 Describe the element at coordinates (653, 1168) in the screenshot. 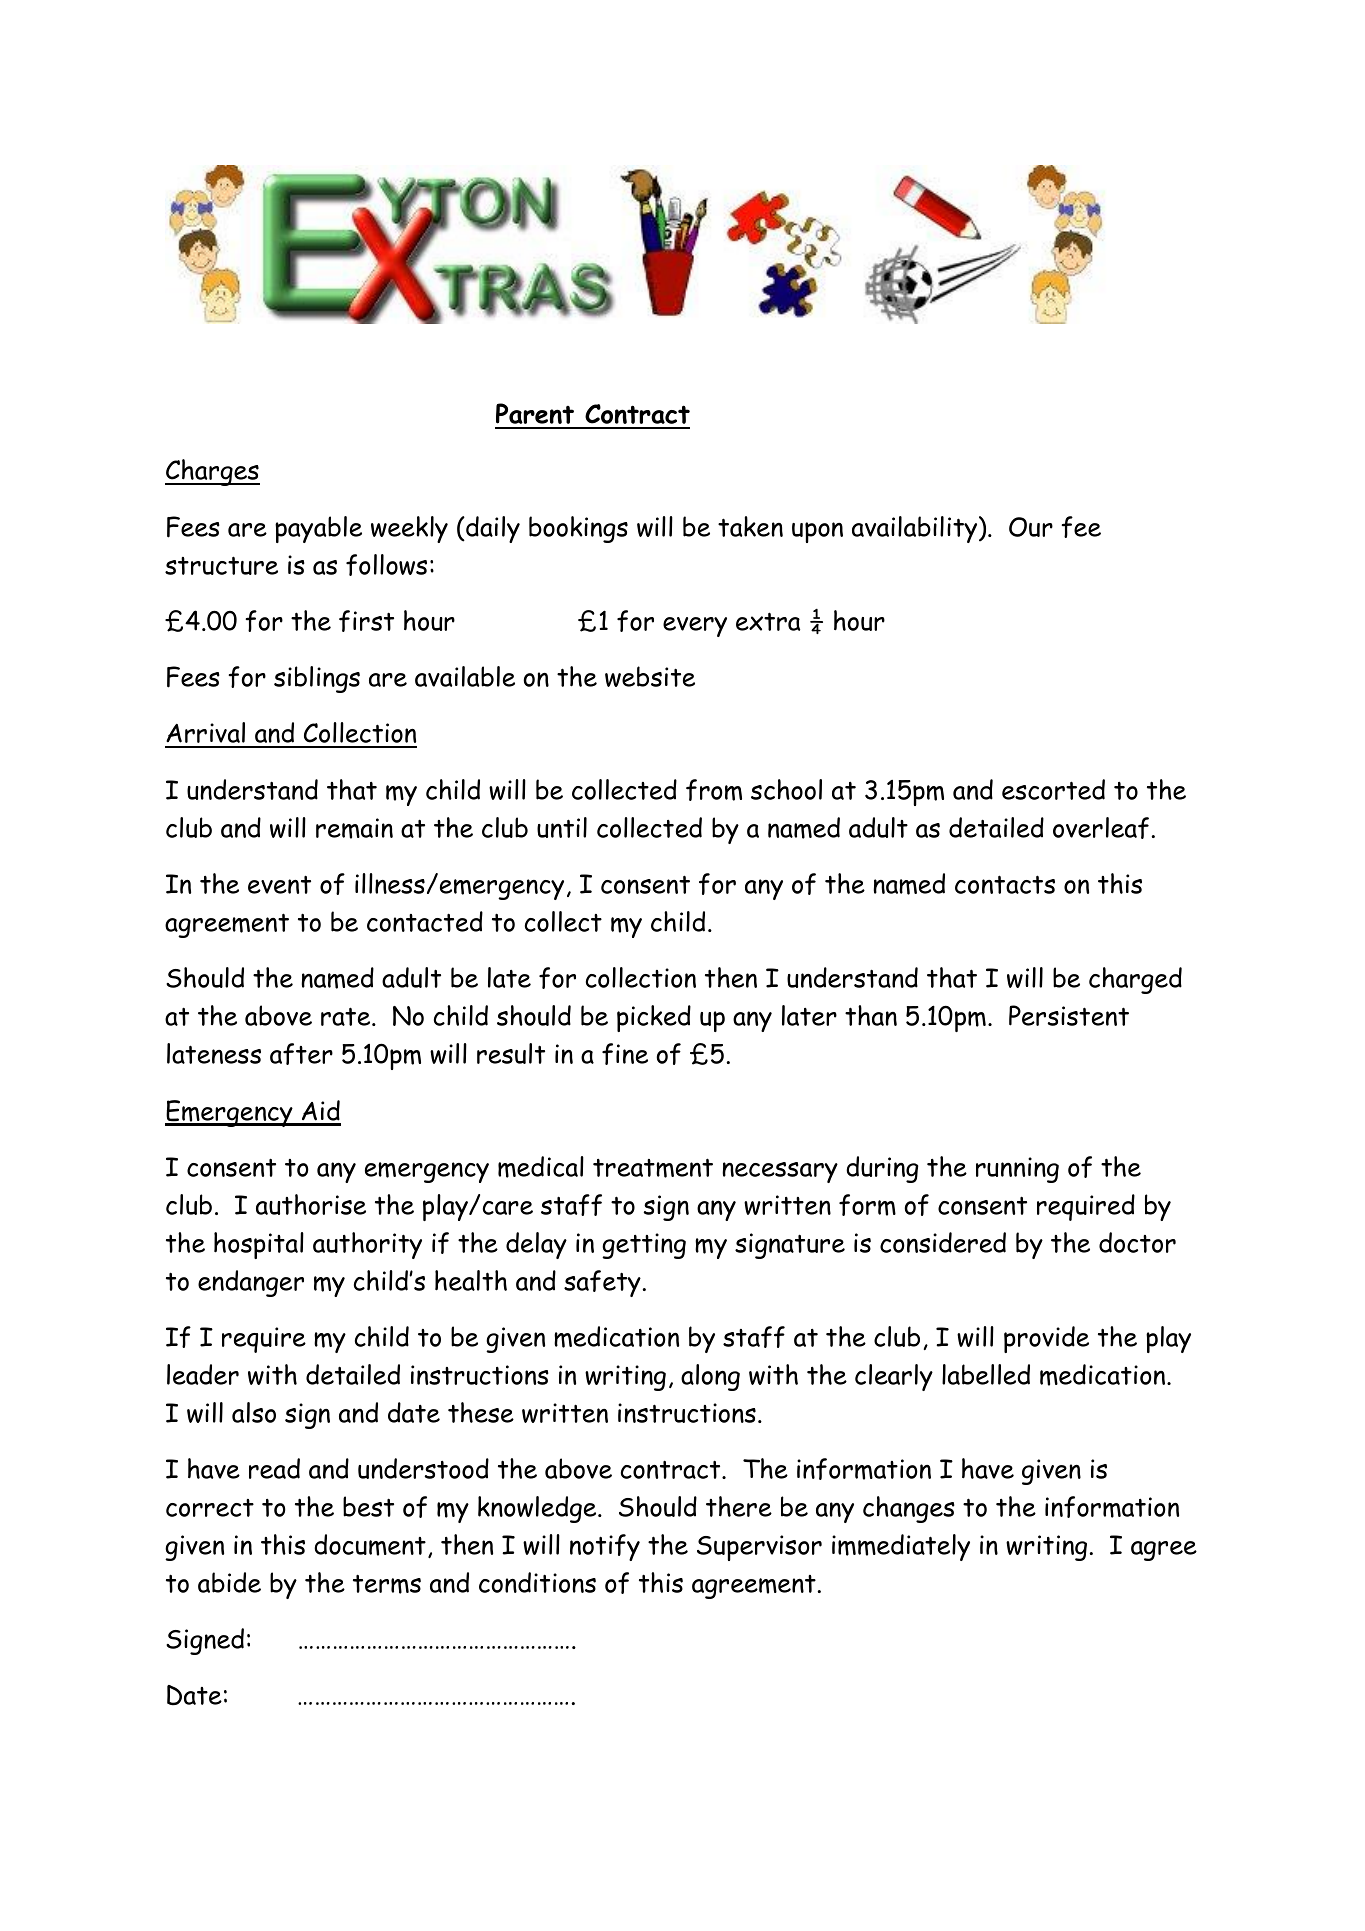

I see `treatment` at that location.
